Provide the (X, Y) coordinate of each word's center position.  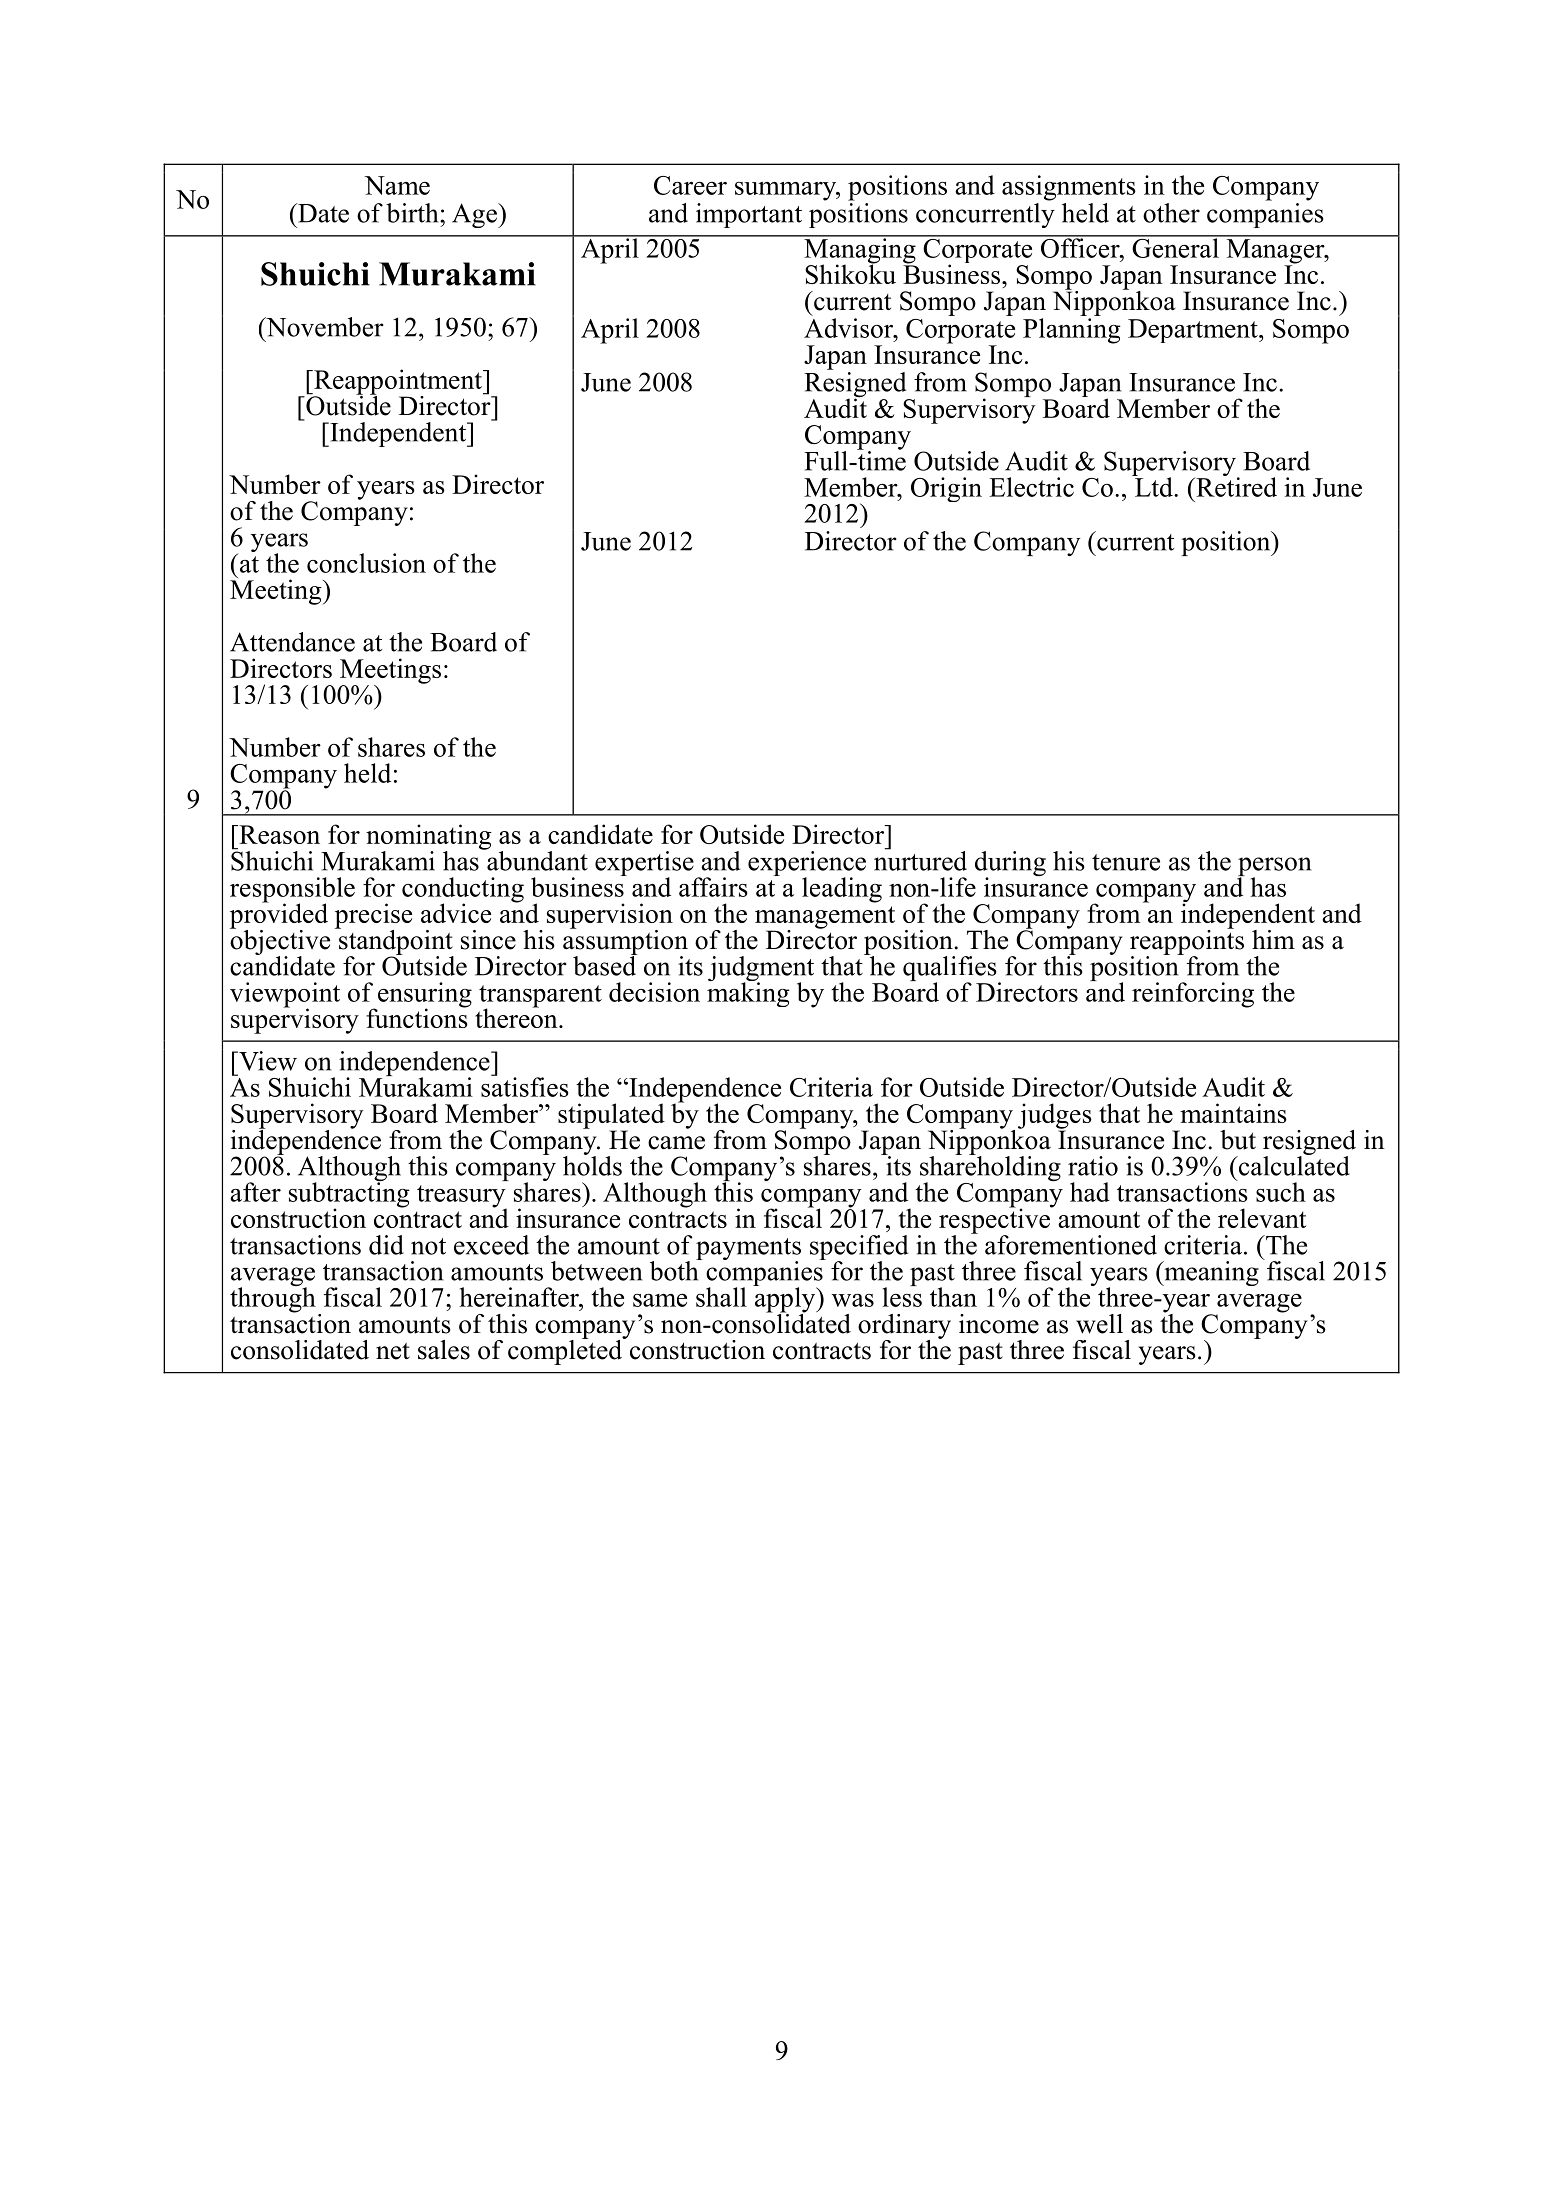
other (1171, 213)
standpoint (395, 942)
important (749, 215)
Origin (946, 489)
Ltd (1154, 486)
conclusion (366, 563)
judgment (761, 970)
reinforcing (1193, 995)
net (393, 1351)
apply (785, 1300)
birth (413, 213)
